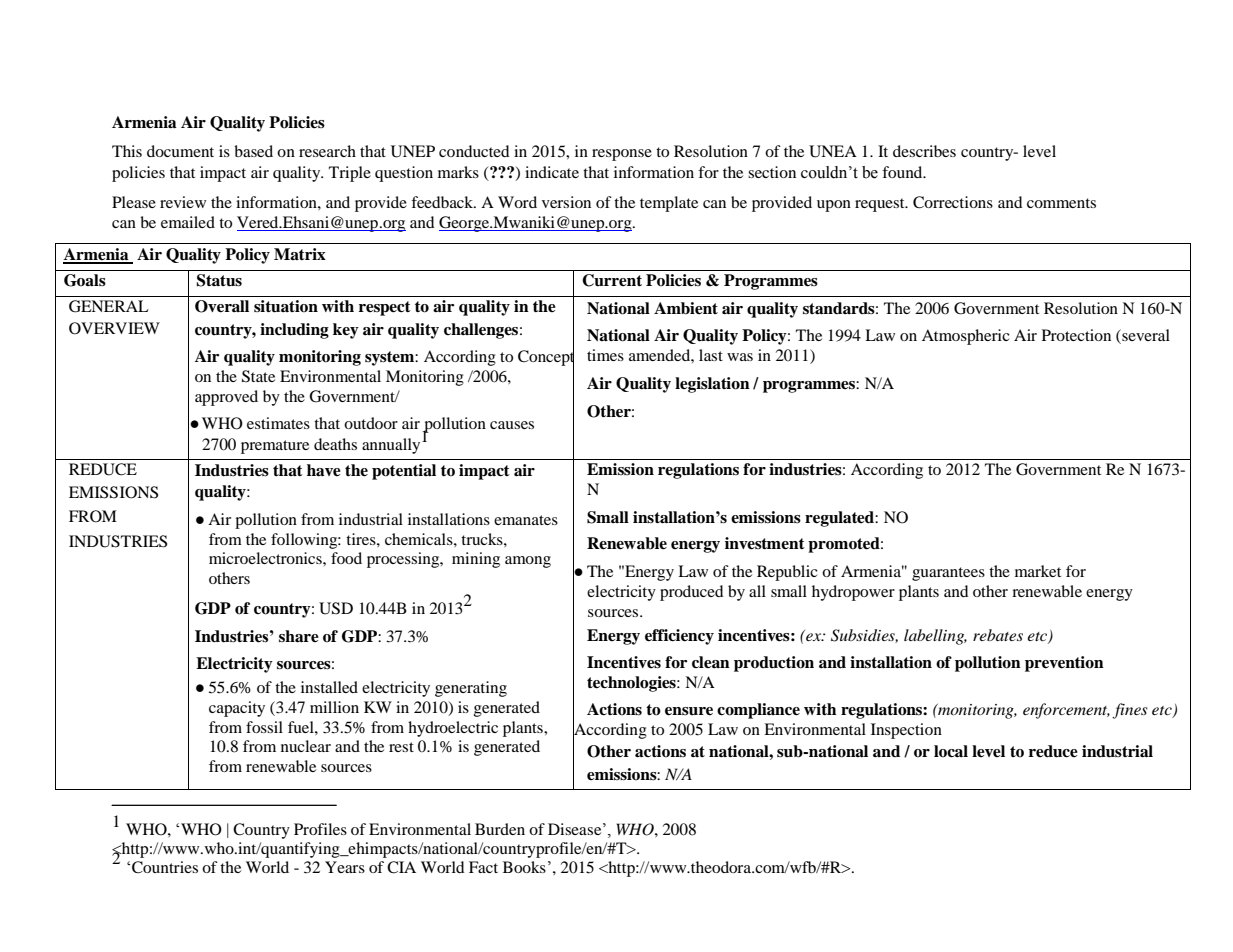 This screenshot has height=952, width=1233. What do you see at coordinates (711, 662) in the screenshot?
I see `clean` at bounding box center [711, 662].
